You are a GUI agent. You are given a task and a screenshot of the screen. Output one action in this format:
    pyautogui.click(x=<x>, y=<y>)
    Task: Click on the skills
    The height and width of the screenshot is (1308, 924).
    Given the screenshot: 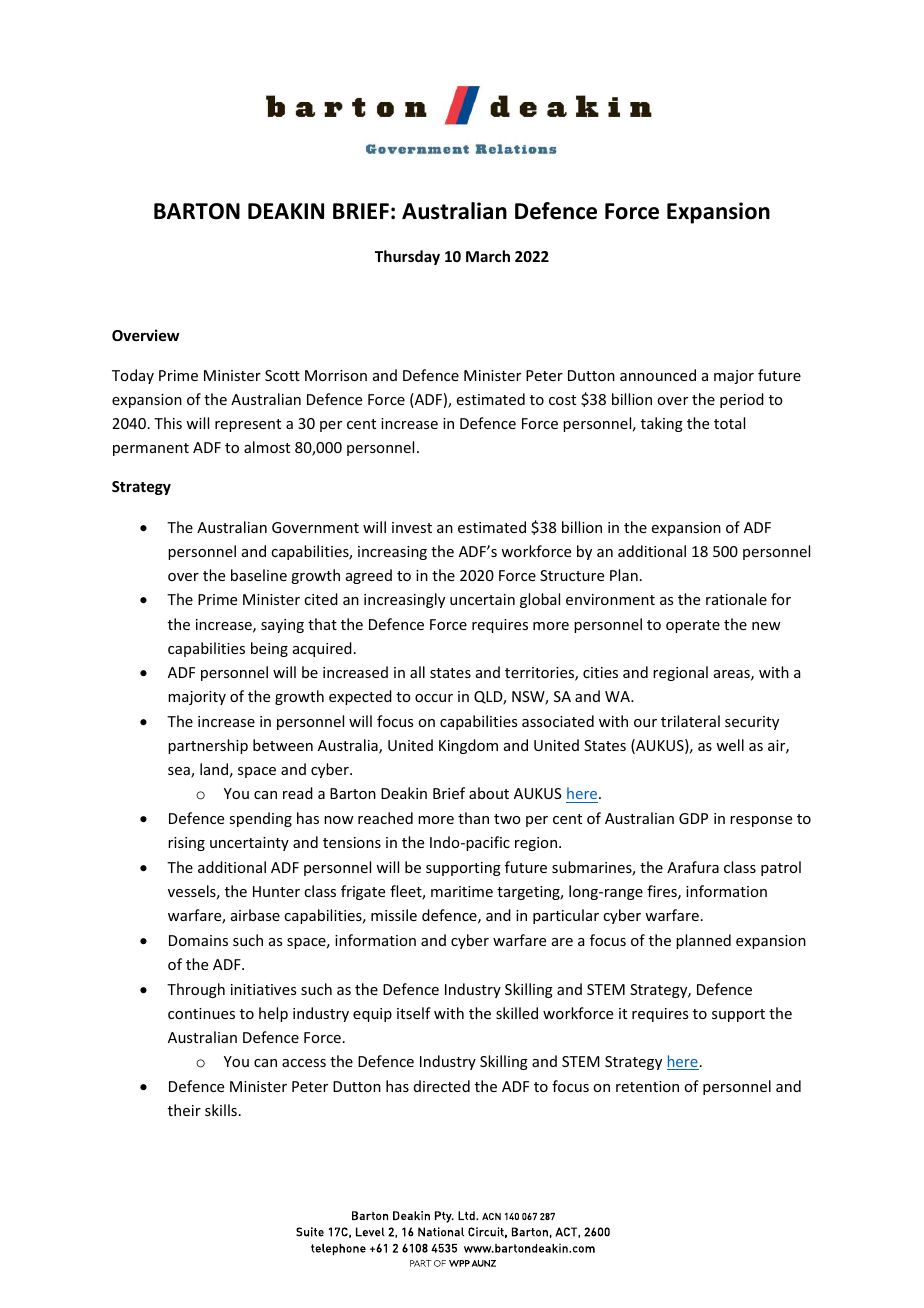 What is the action you would take?
    pyautogui.click(x=221, y=1110)
